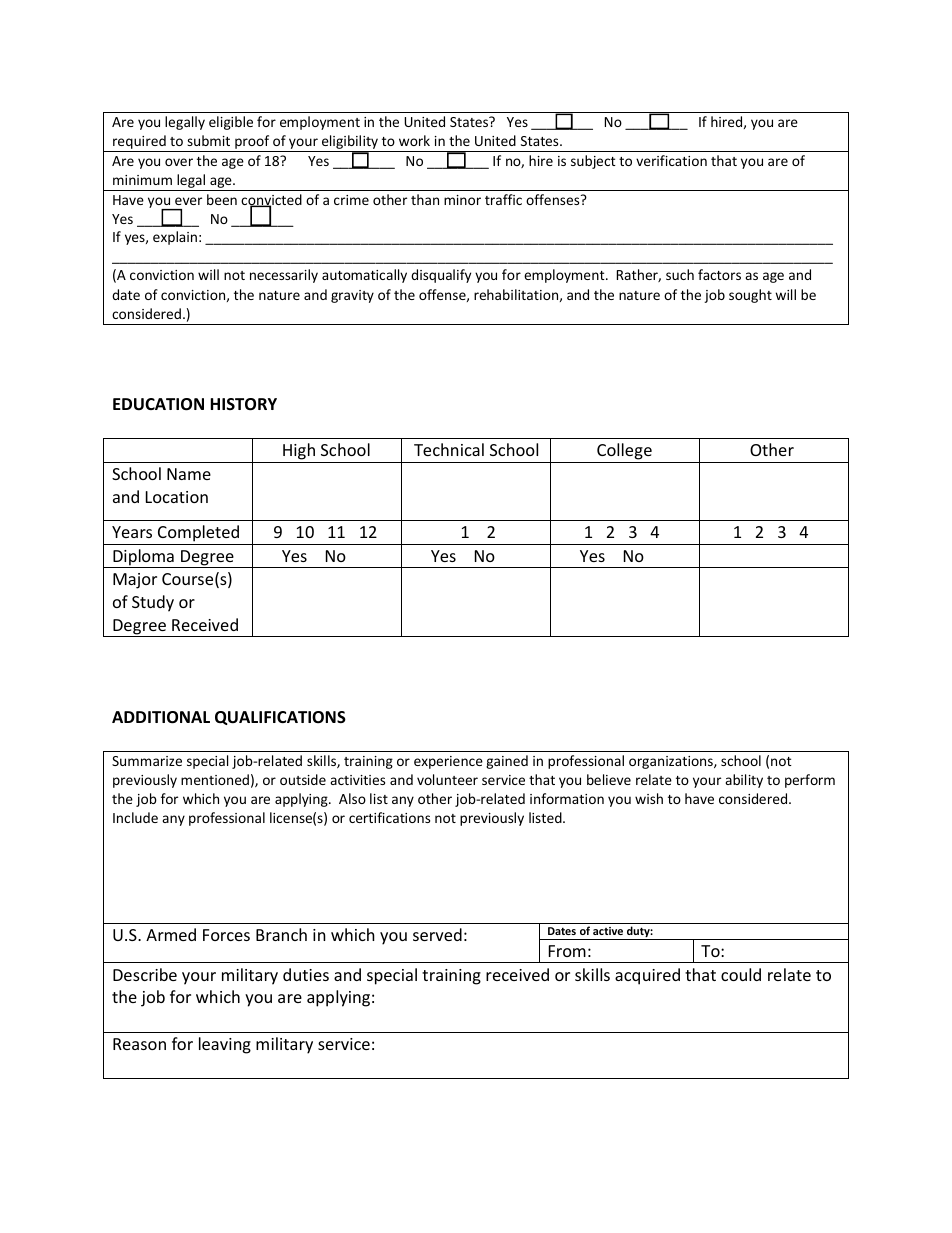 This page has height=1233, width=952. I want to click on could, so click(741, 974).
